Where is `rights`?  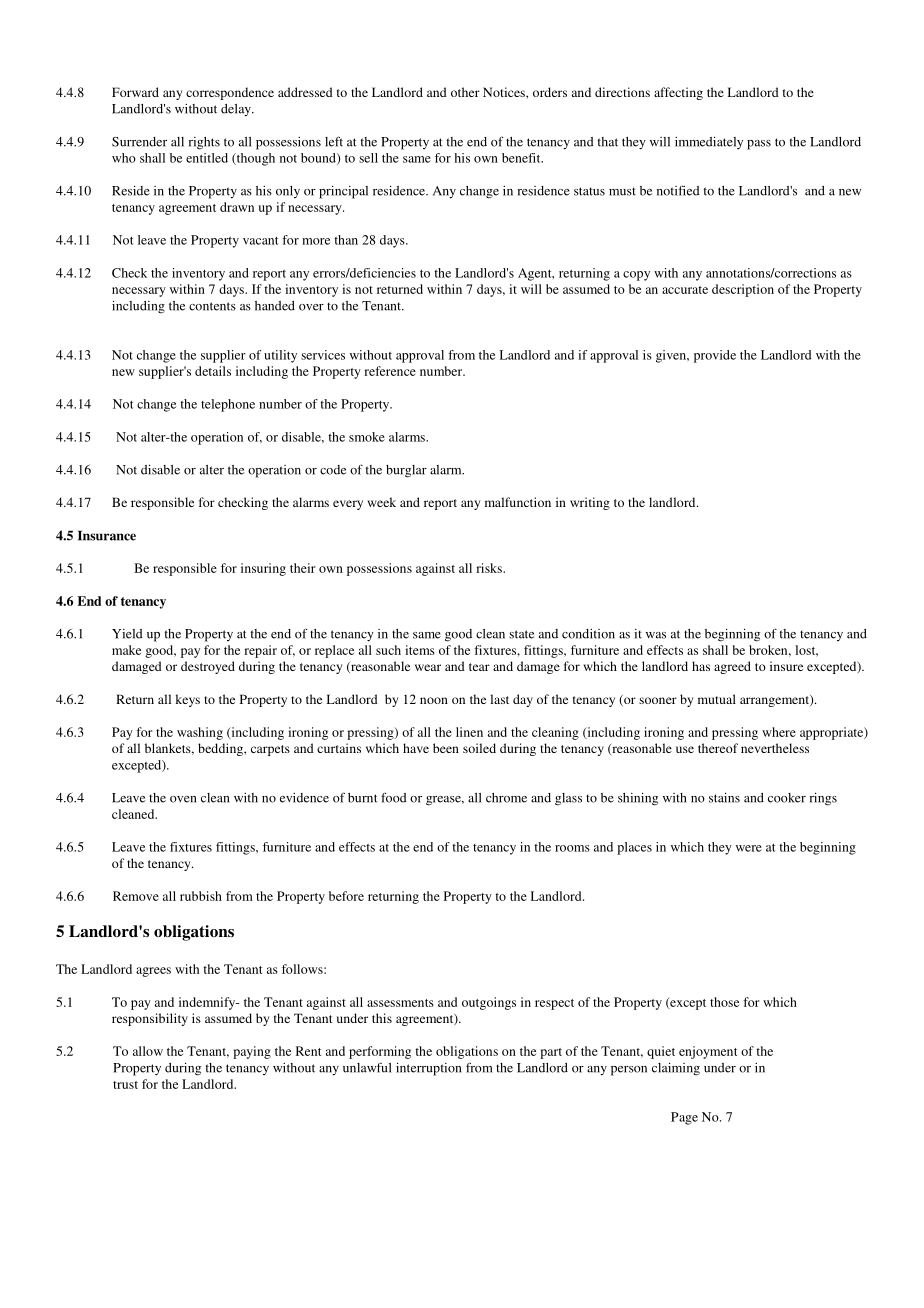
rights is located at coordinates (204, 143).
